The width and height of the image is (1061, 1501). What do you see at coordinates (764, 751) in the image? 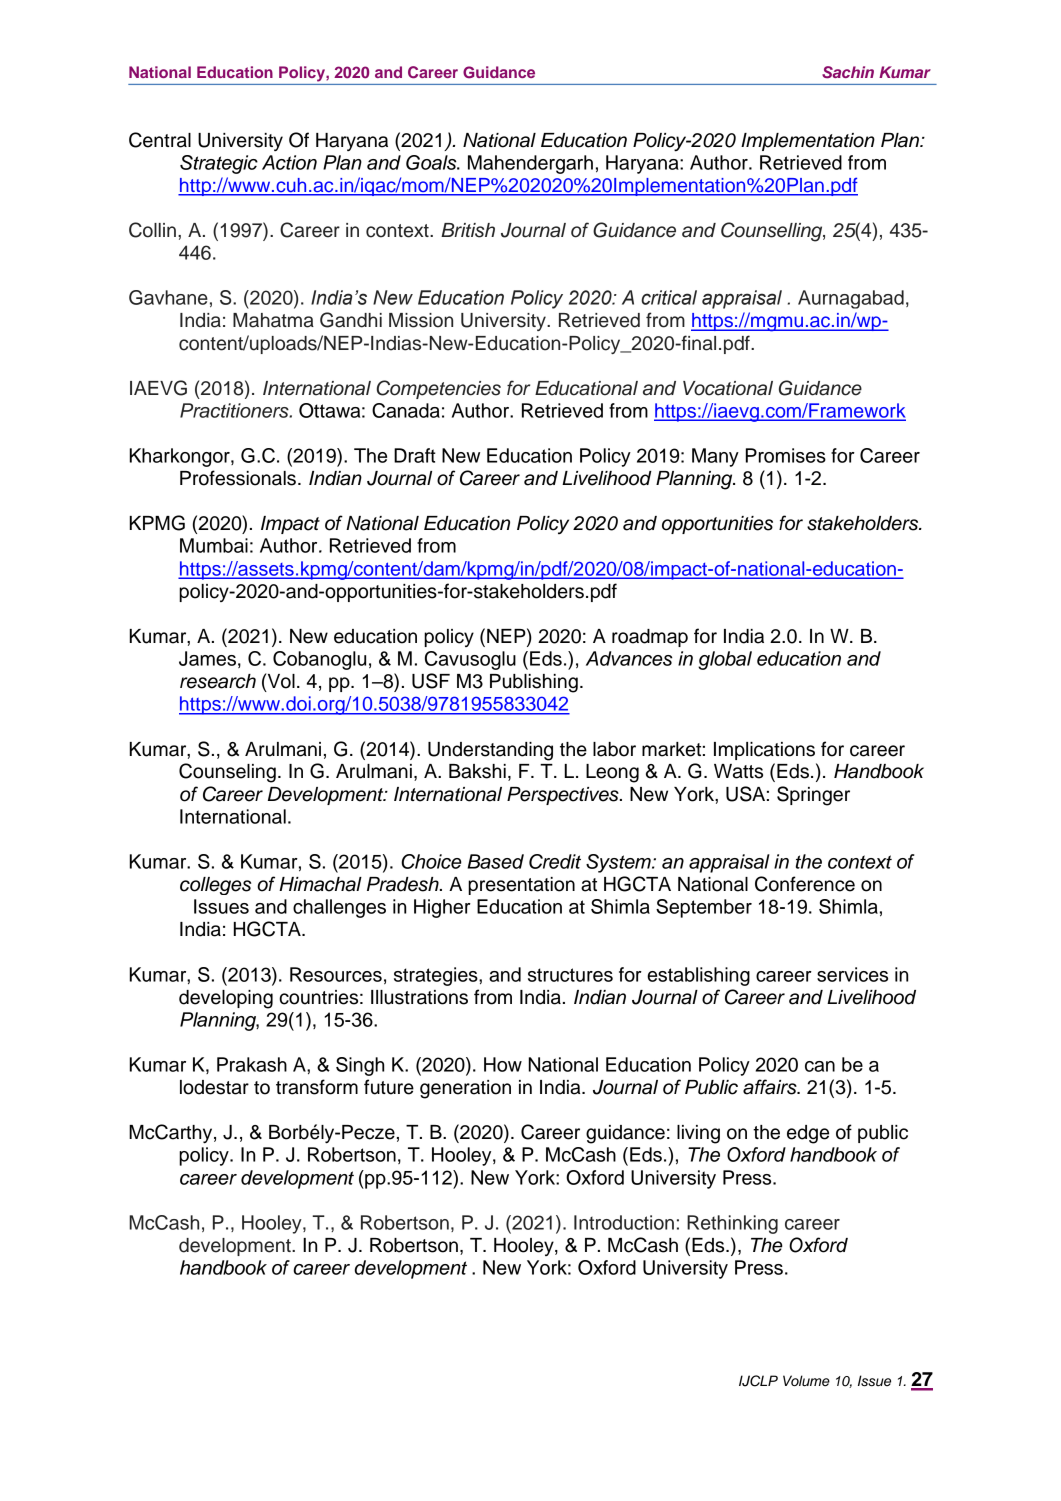
I see `Implications` at bounding box center [764, 751].
